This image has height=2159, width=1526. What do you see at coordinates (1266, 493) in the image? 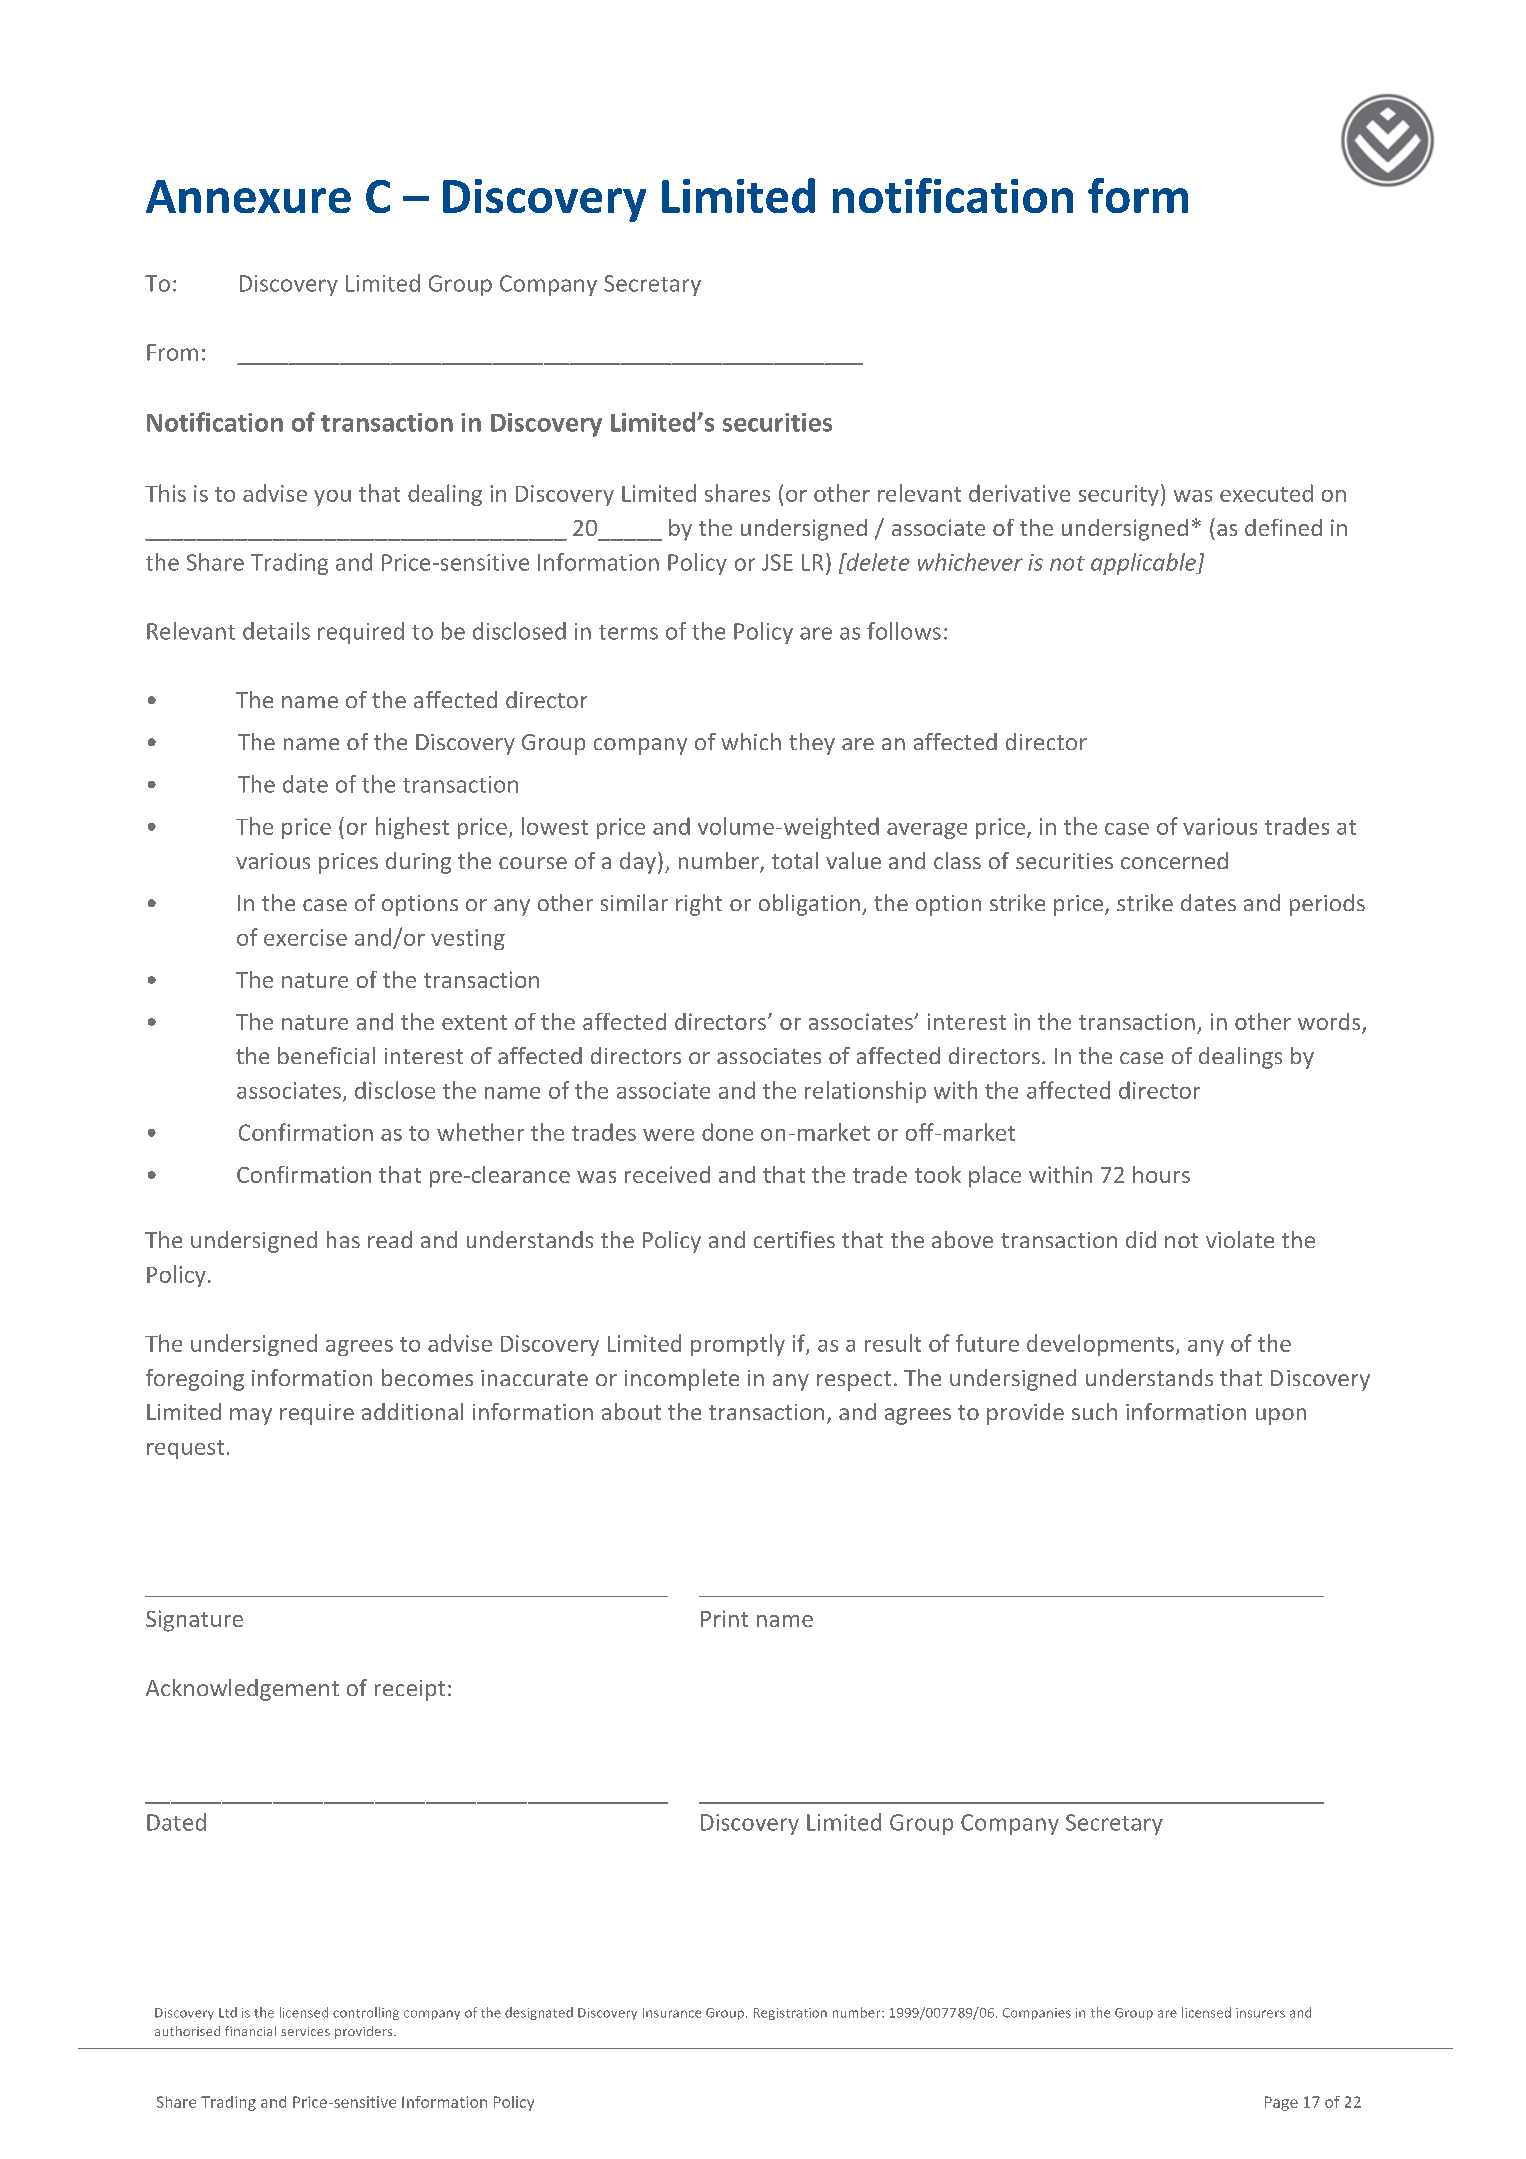
I see `executed` at bounding box center [1266, 493].
